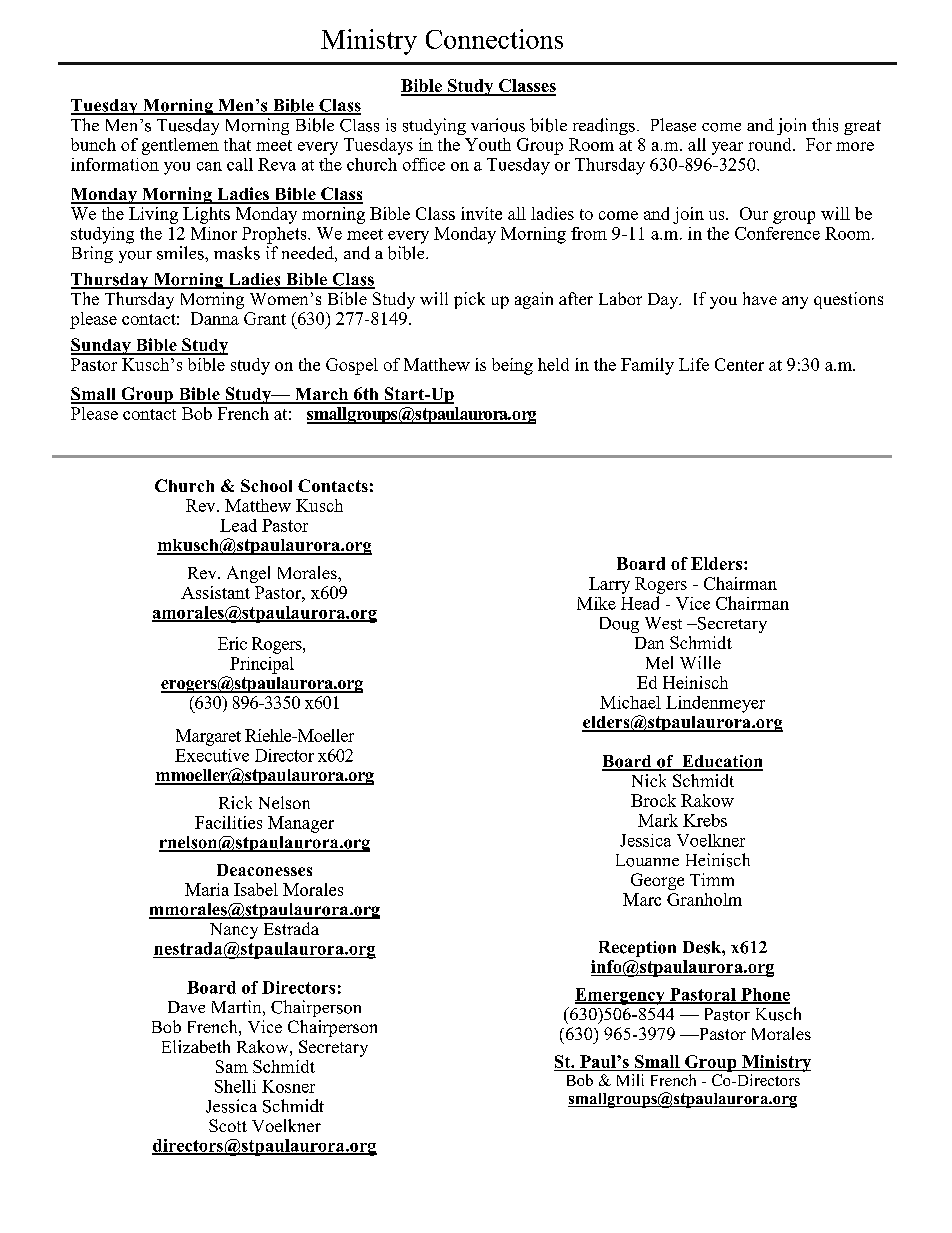  What do you see at coordinates (630, 1080) in the screenshot?
I see `Mili` at bounding box center [630, 1080].
